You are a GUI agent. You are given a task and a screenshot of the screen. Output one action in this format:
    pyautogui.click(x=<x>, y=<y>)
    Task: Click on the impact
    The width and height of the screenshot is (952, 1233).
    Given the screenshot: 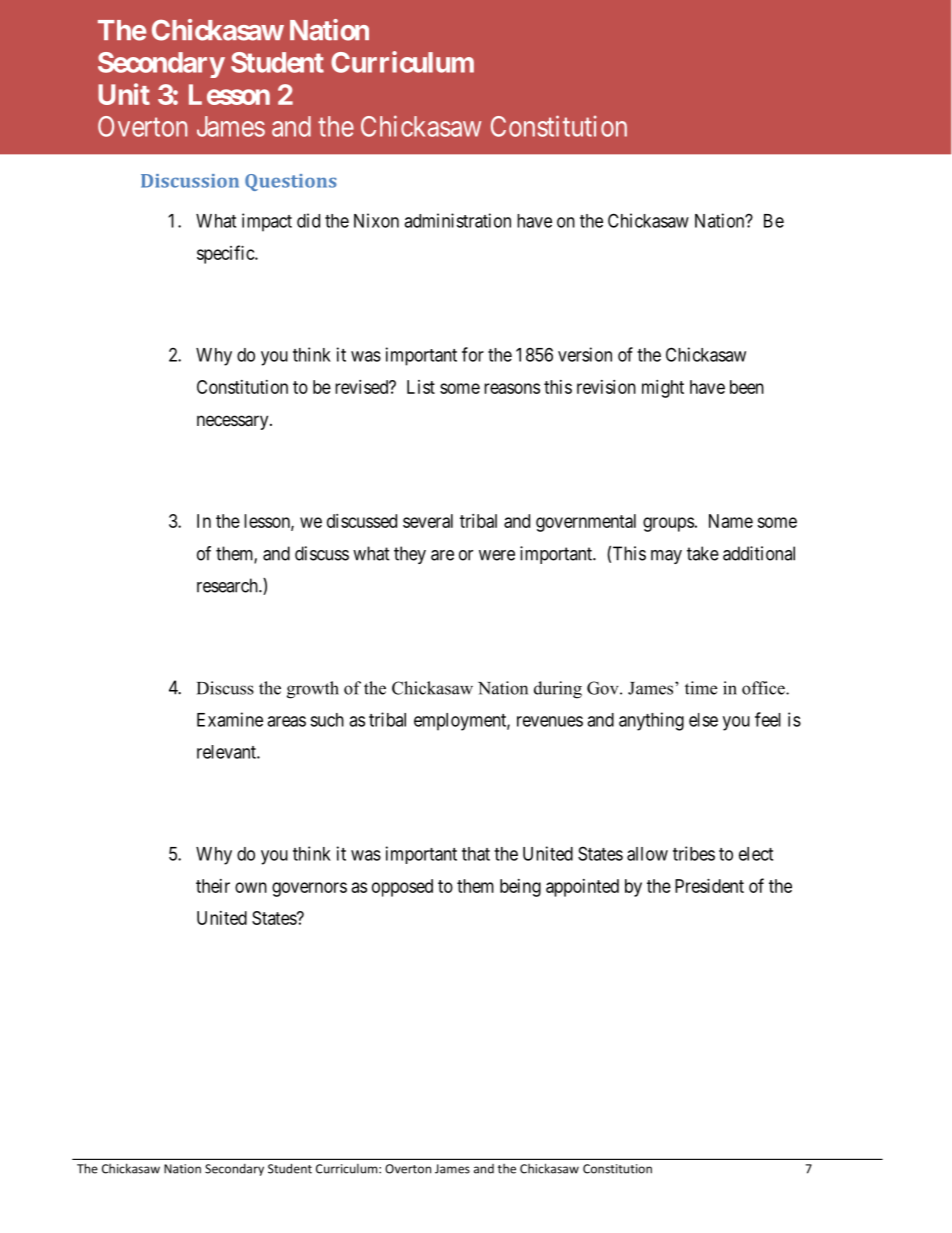 What is the action you would take?
    pyautogui.click(x=267, y=222)
